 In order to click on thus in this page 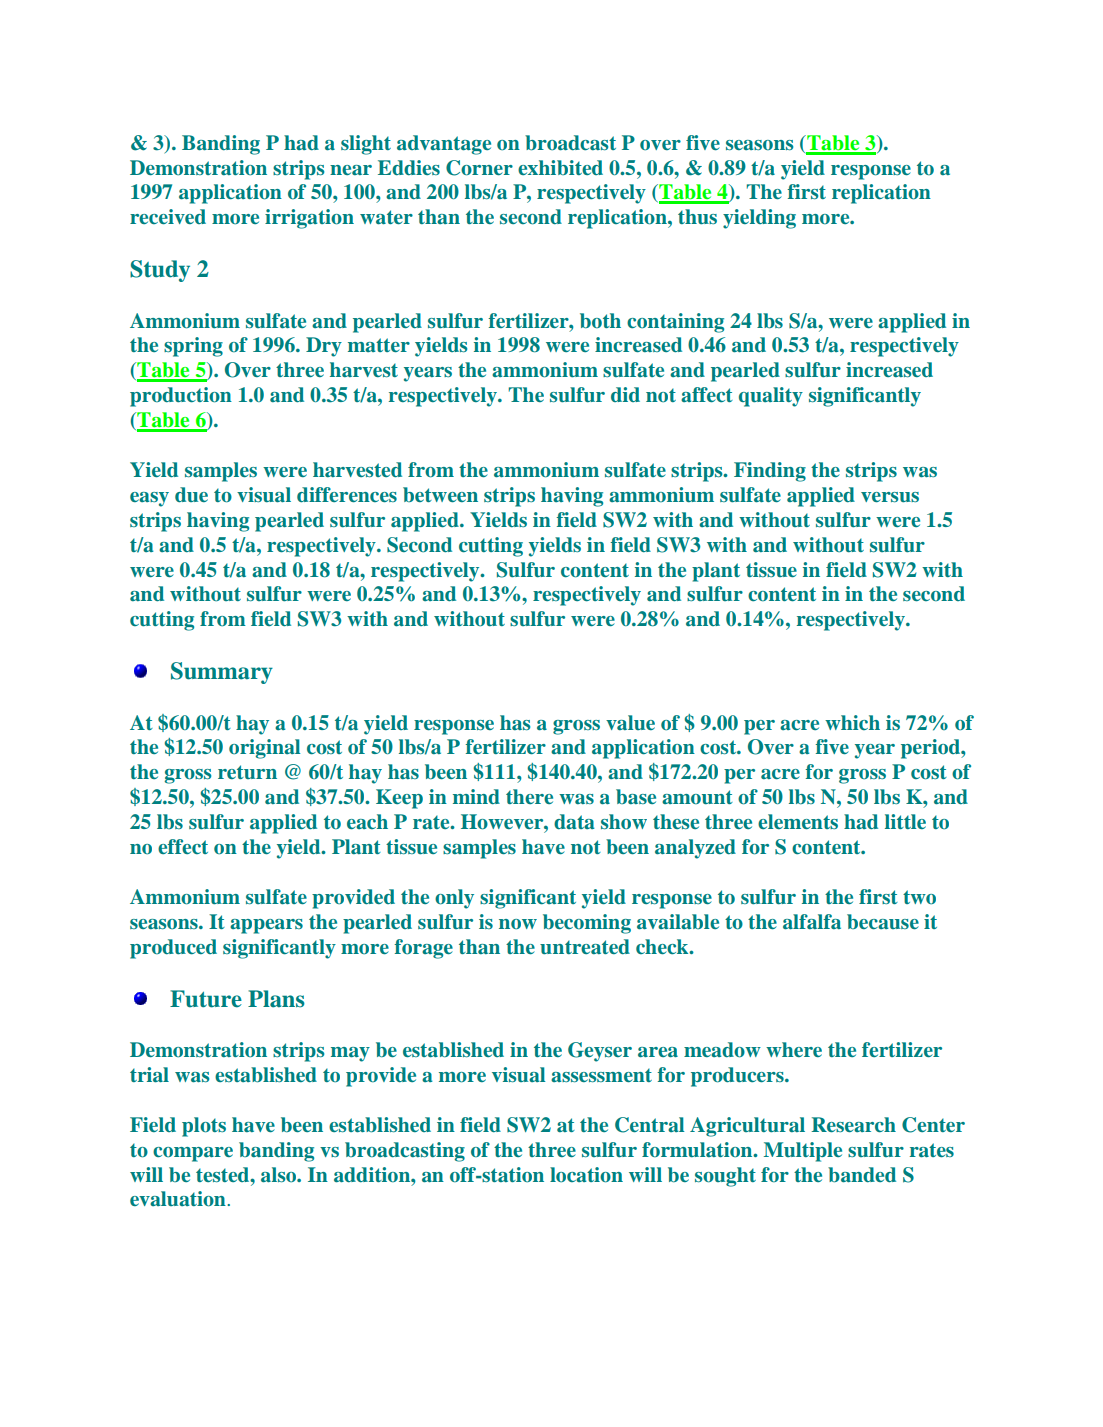, I will do `click(697, 217)`.
